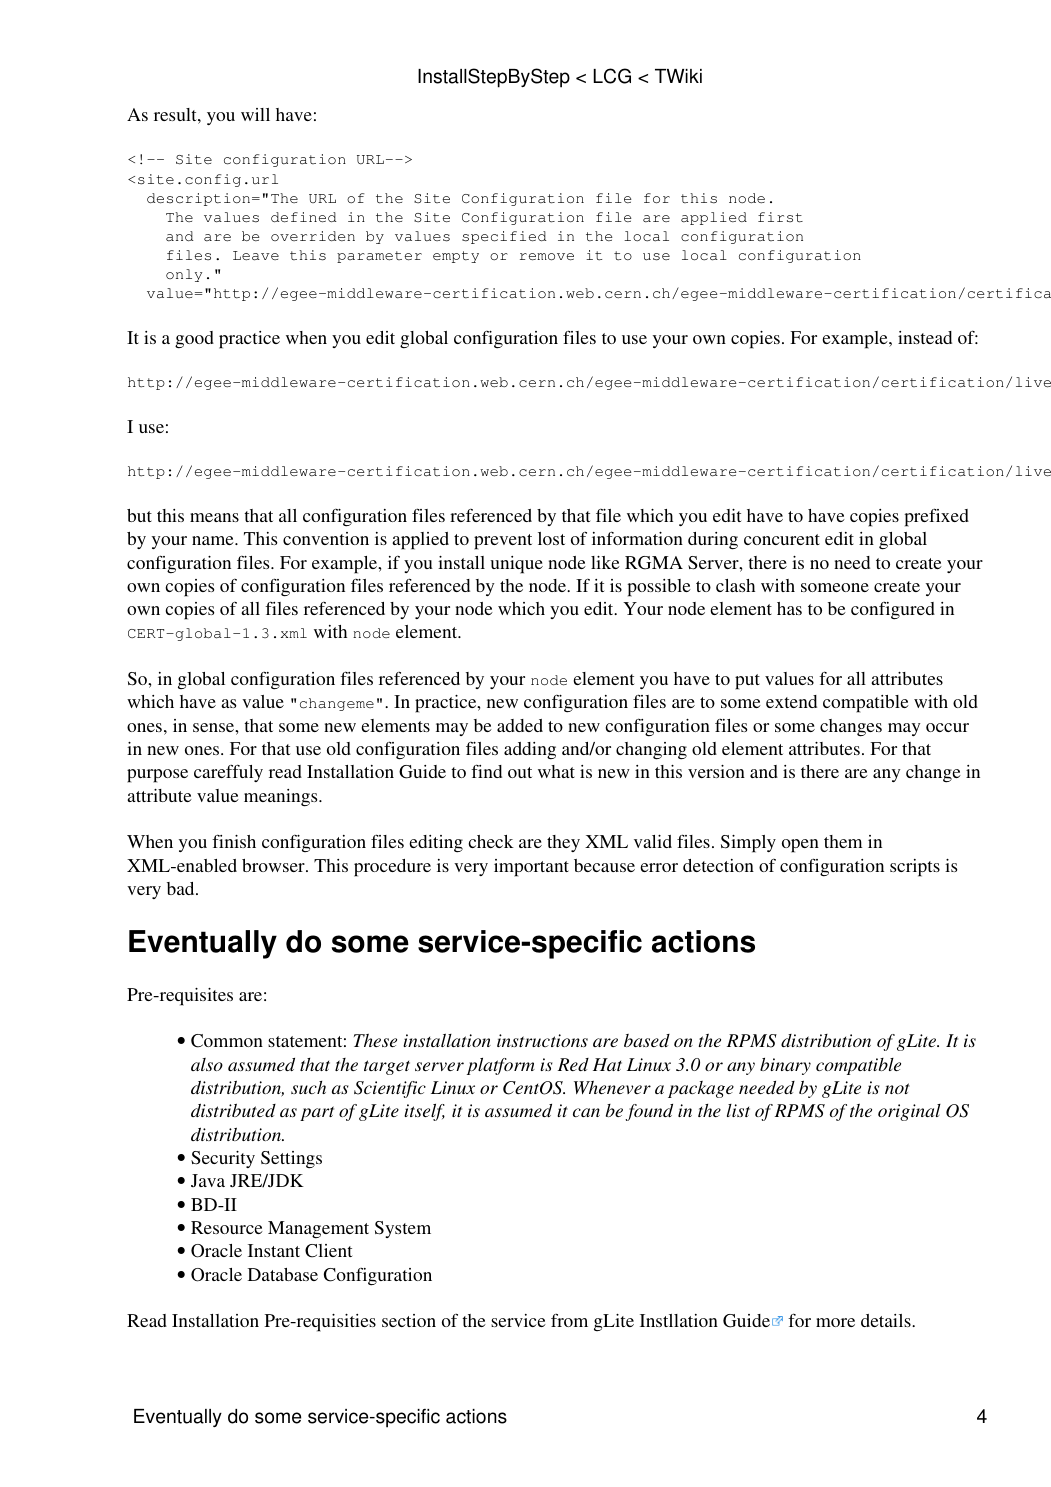 Image resolution: width=1051 pixels, height=1487 pixels. What do you see at coordinates (551, 538) in the document?
I see `lost` at bounding box center [551, 538].
